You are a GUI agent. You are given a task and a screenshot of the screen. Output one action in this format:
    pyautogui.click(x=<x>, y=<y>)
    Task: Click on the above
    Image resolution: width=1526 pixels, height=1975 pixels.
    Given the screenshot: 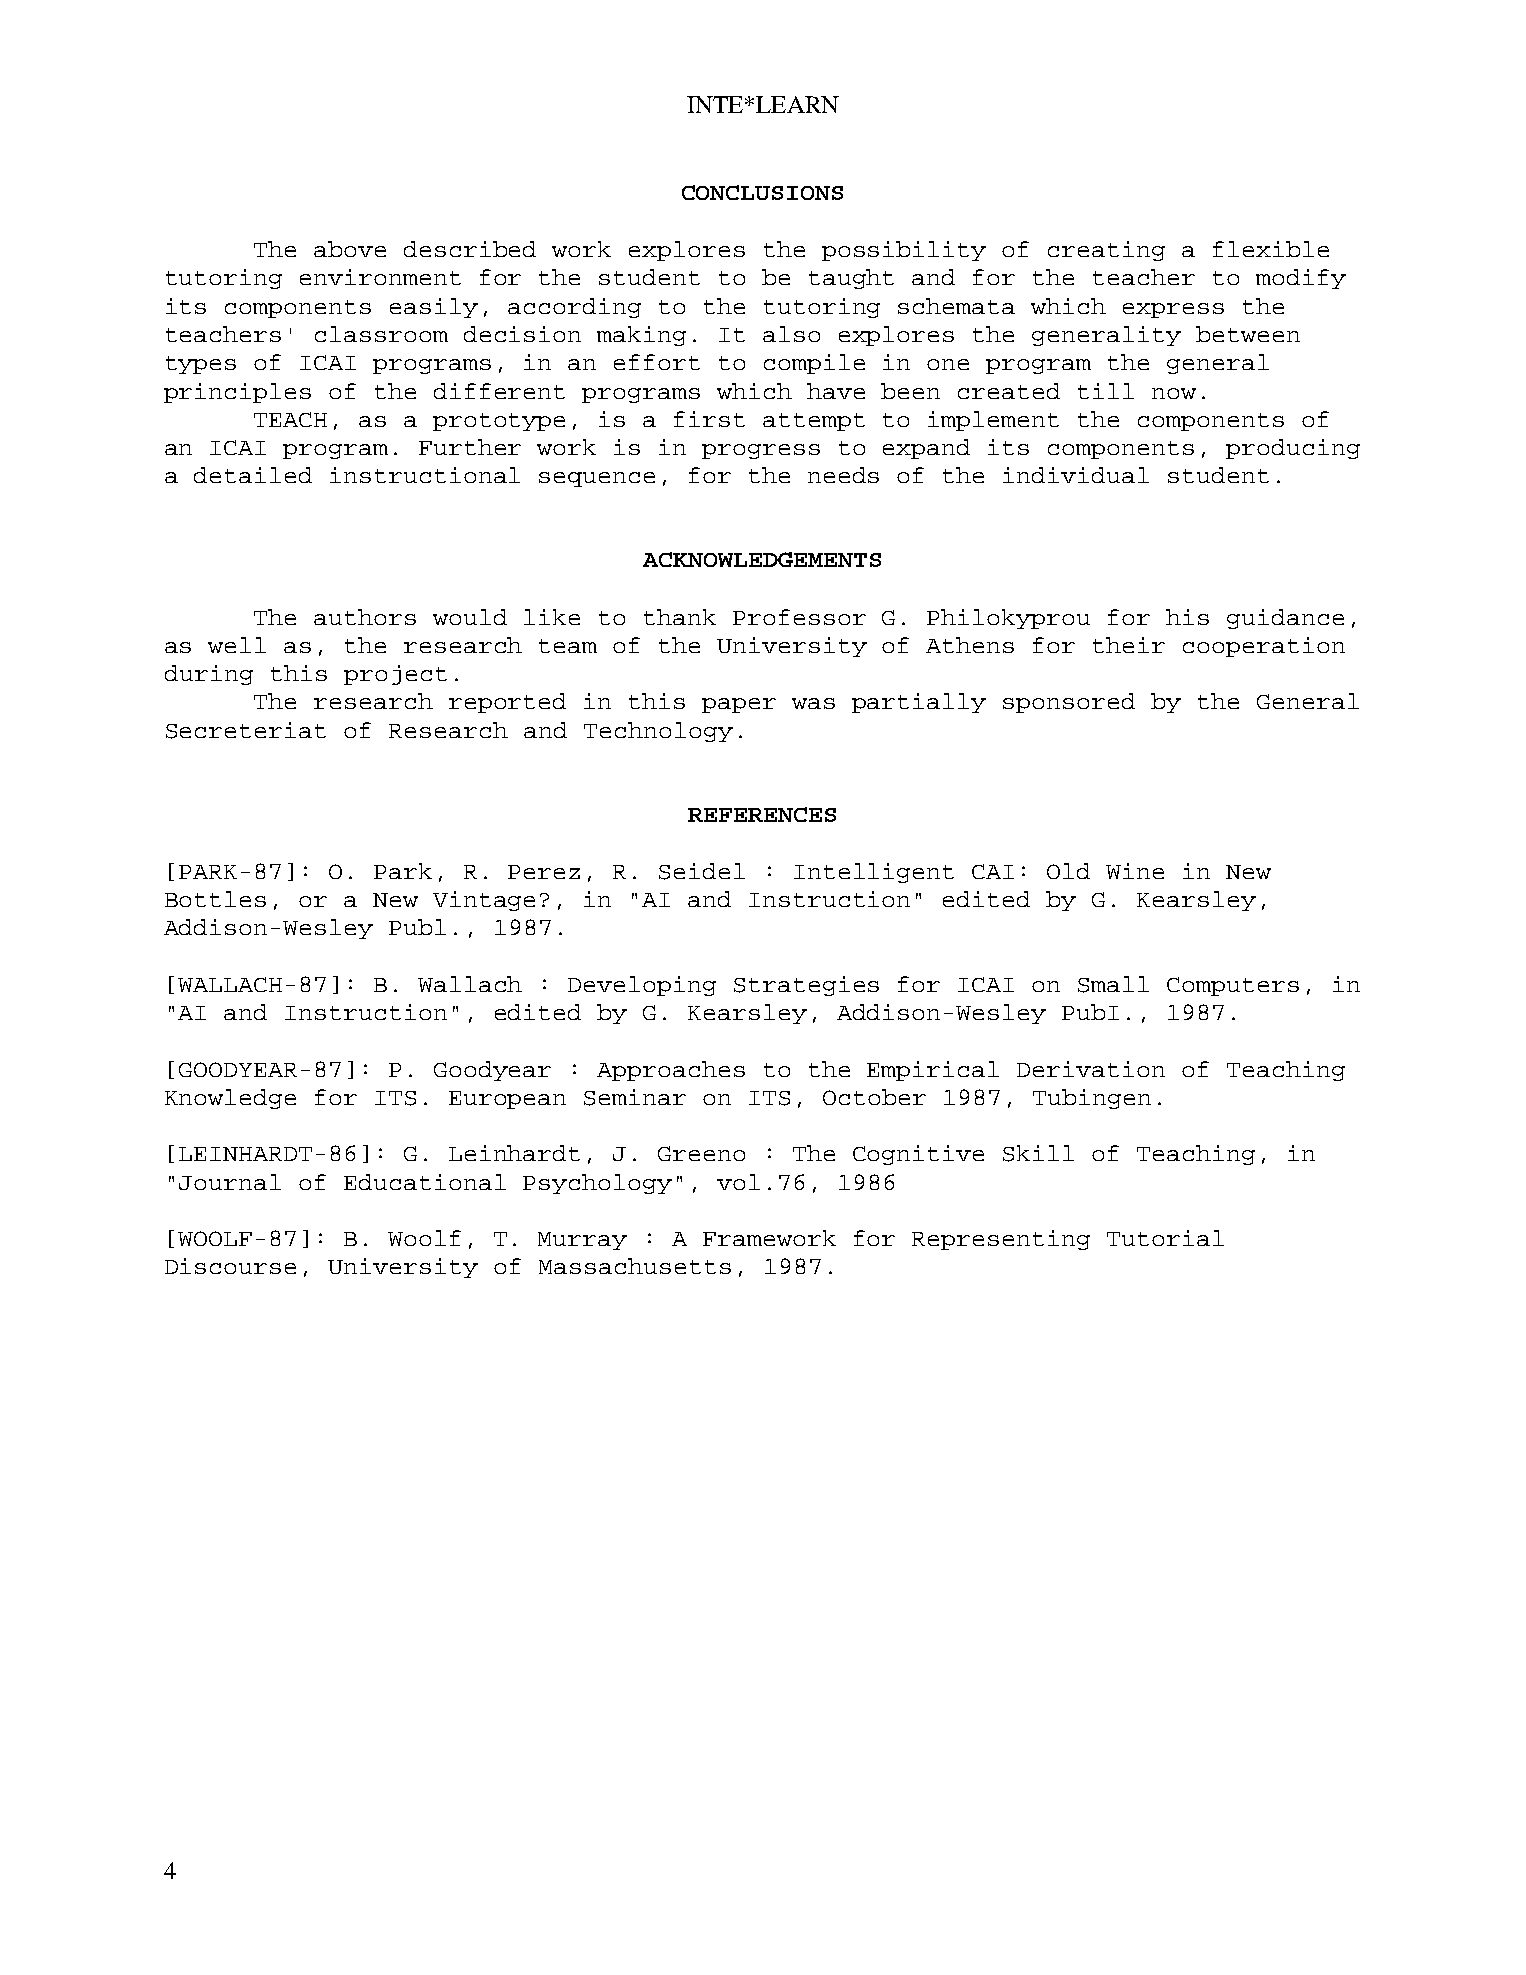 What is the action you would take?
    pyautogui.click(x=350, y=249)
